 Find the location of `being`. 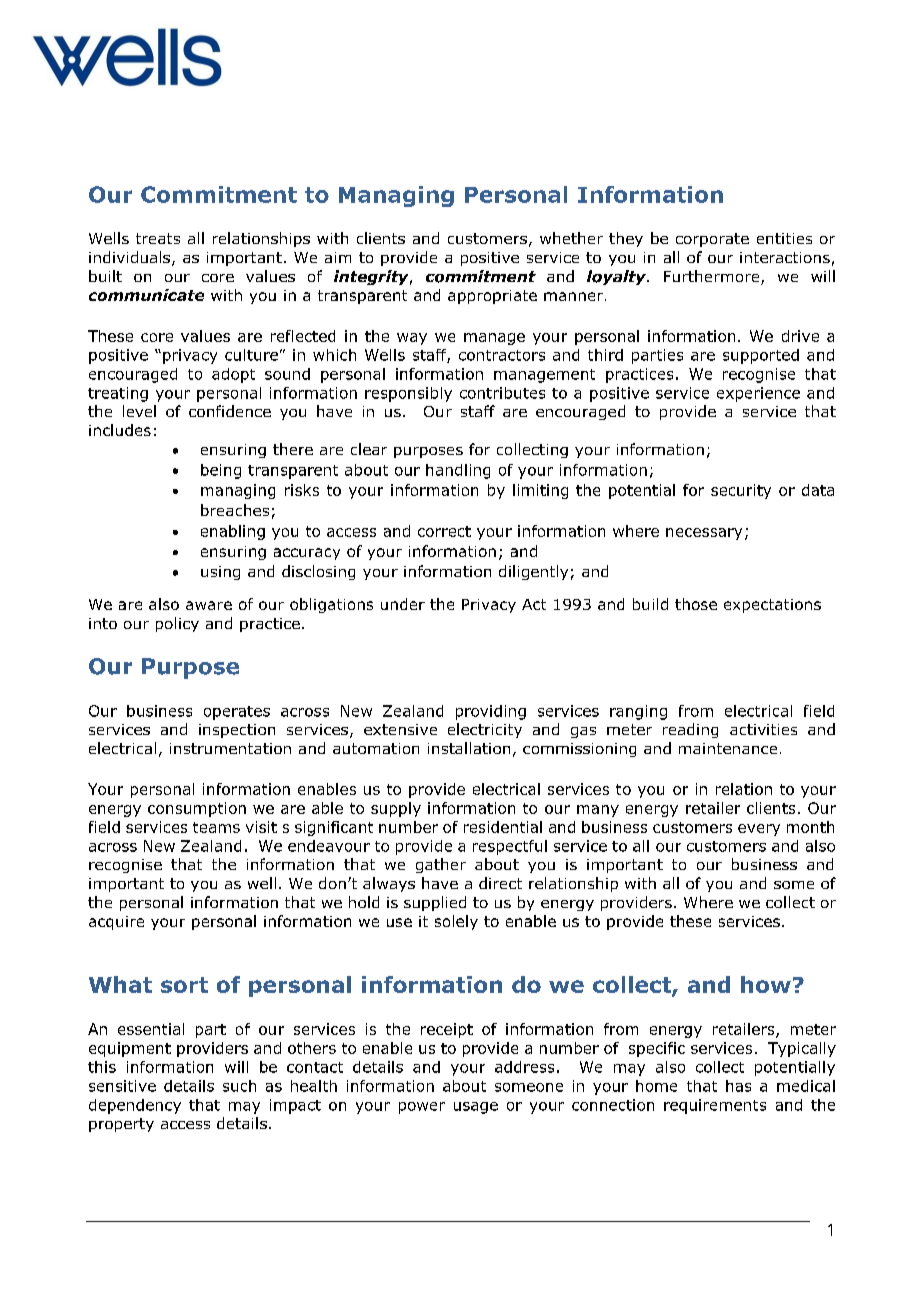

being is located at coordinates (221, 471).
